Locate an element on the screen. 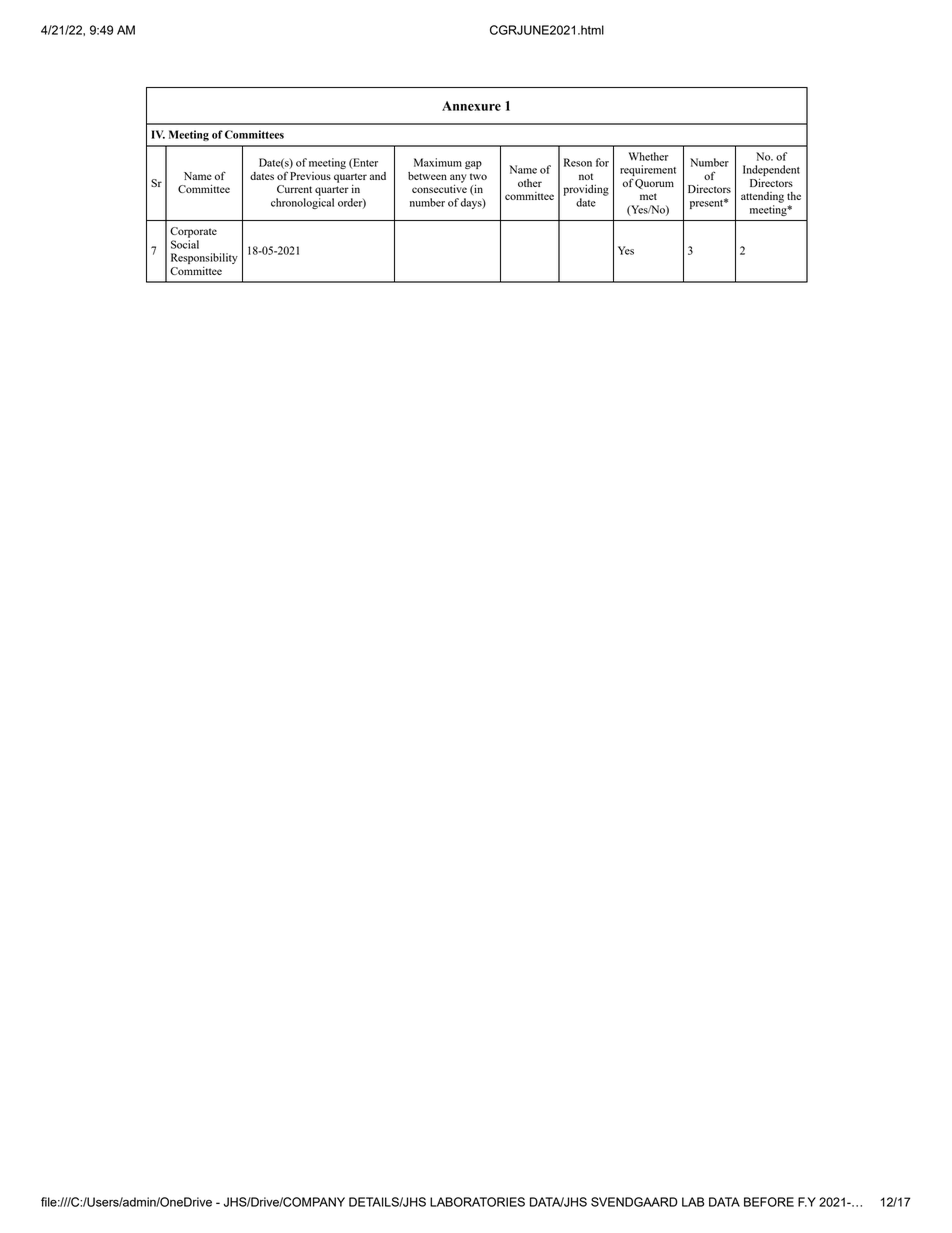 This screenshot has height=1233, width=952. attending is located at coordinates (762, 197).
